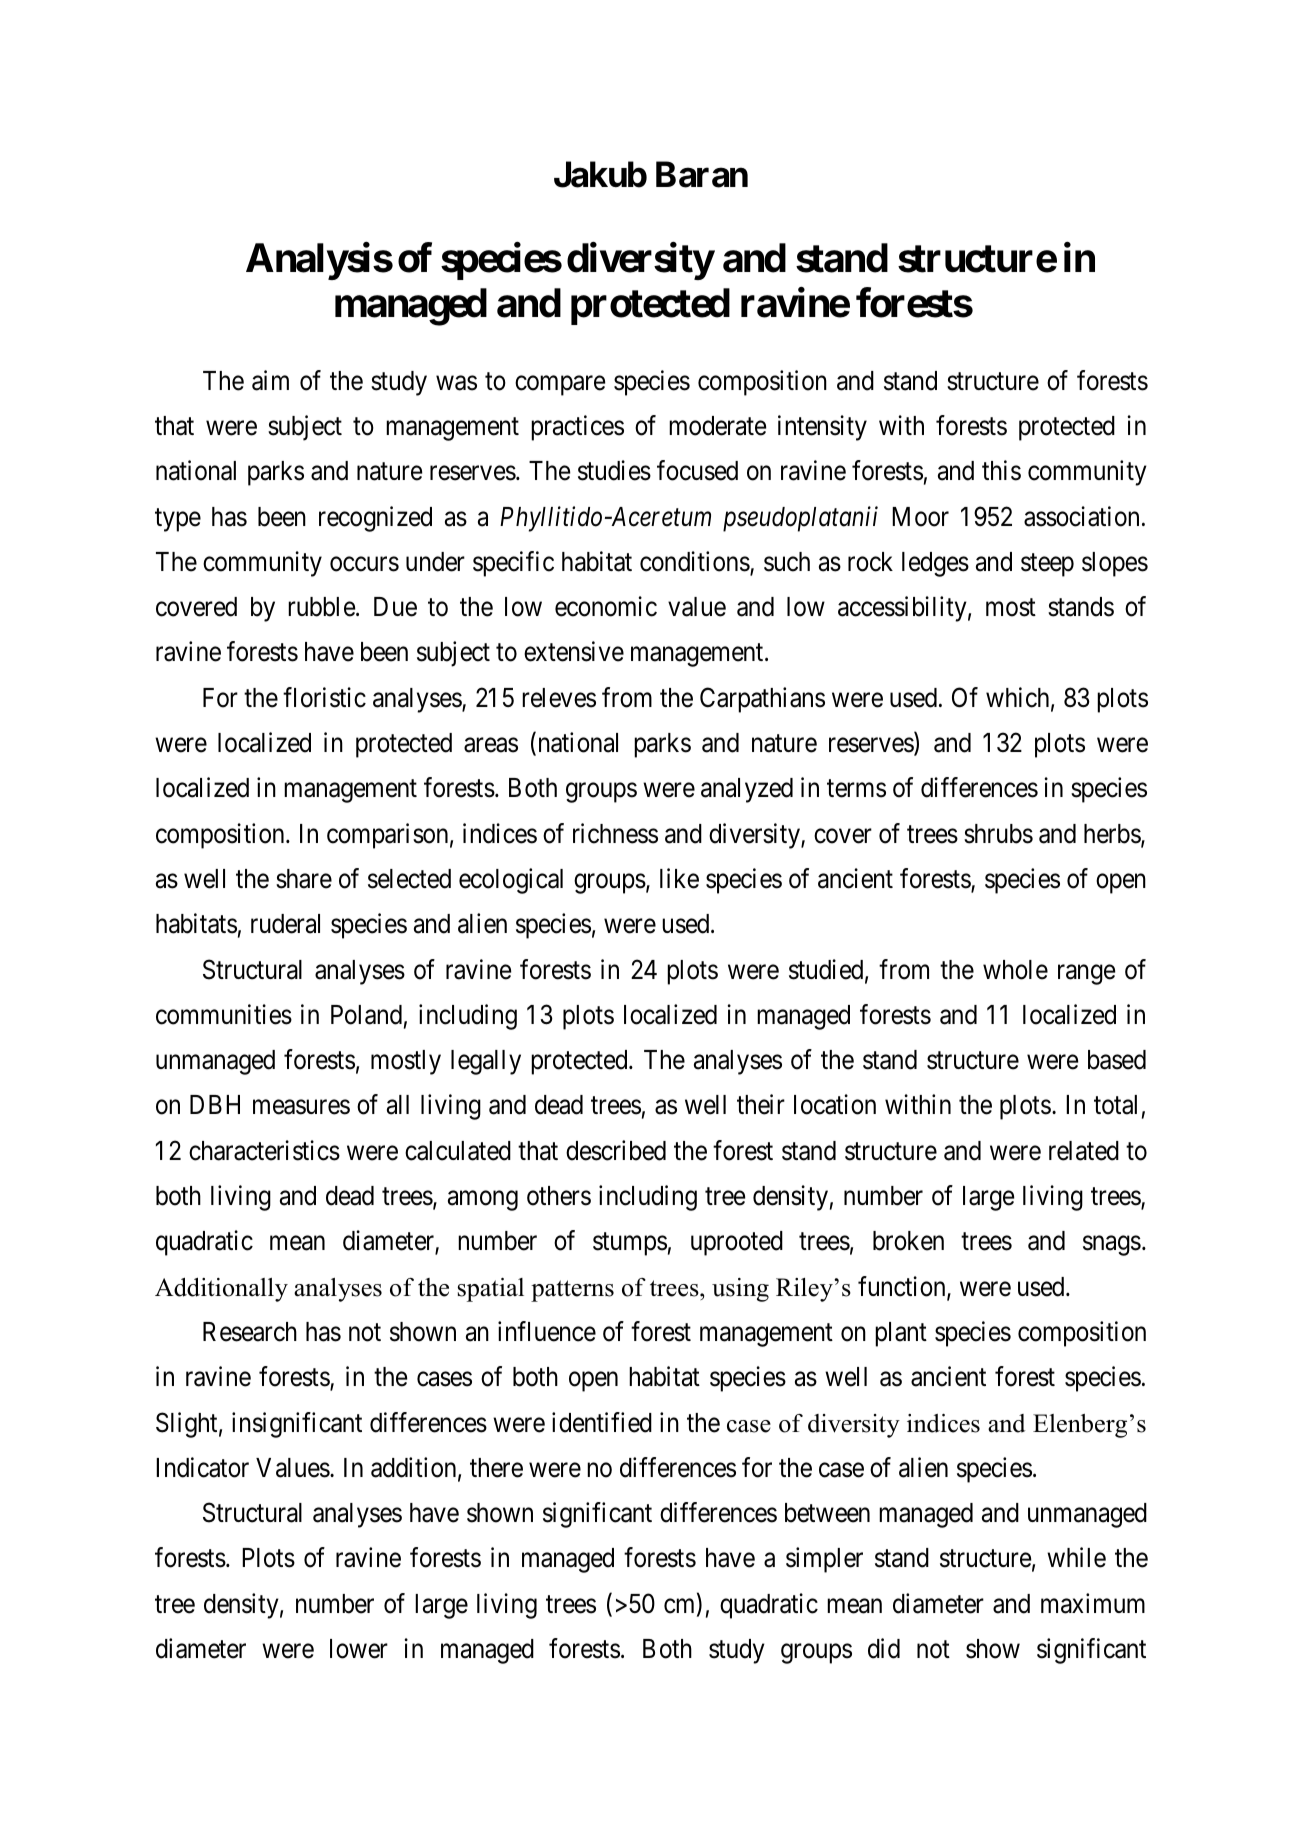  Describe the element at coordinates (1047, 565) in the document. I see `steep` at that location.
